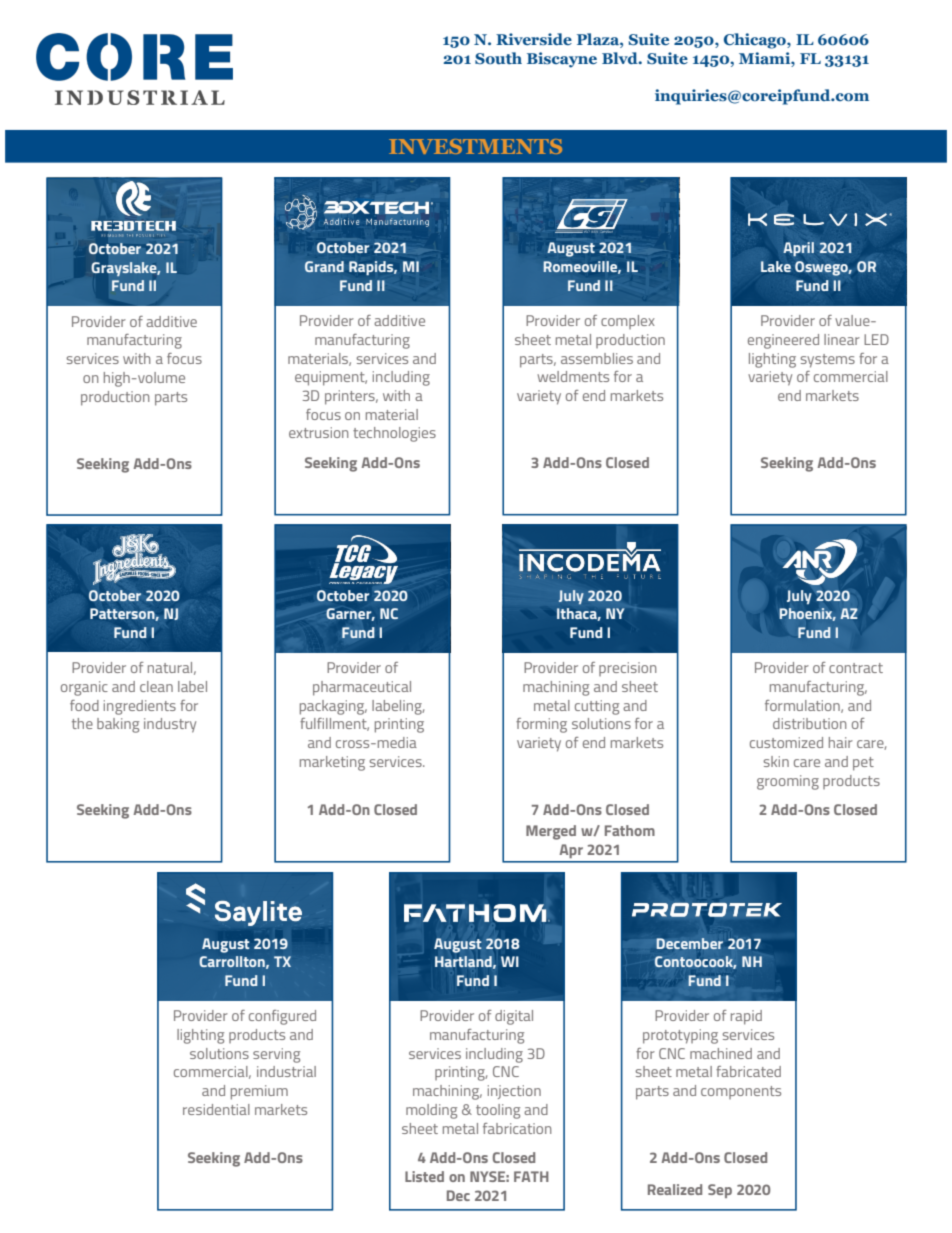 The height and width of the screenshot is (1233, 952). Describe the element at coordinates (216, 1109) in the screenshot. I see `residential` at that location.
